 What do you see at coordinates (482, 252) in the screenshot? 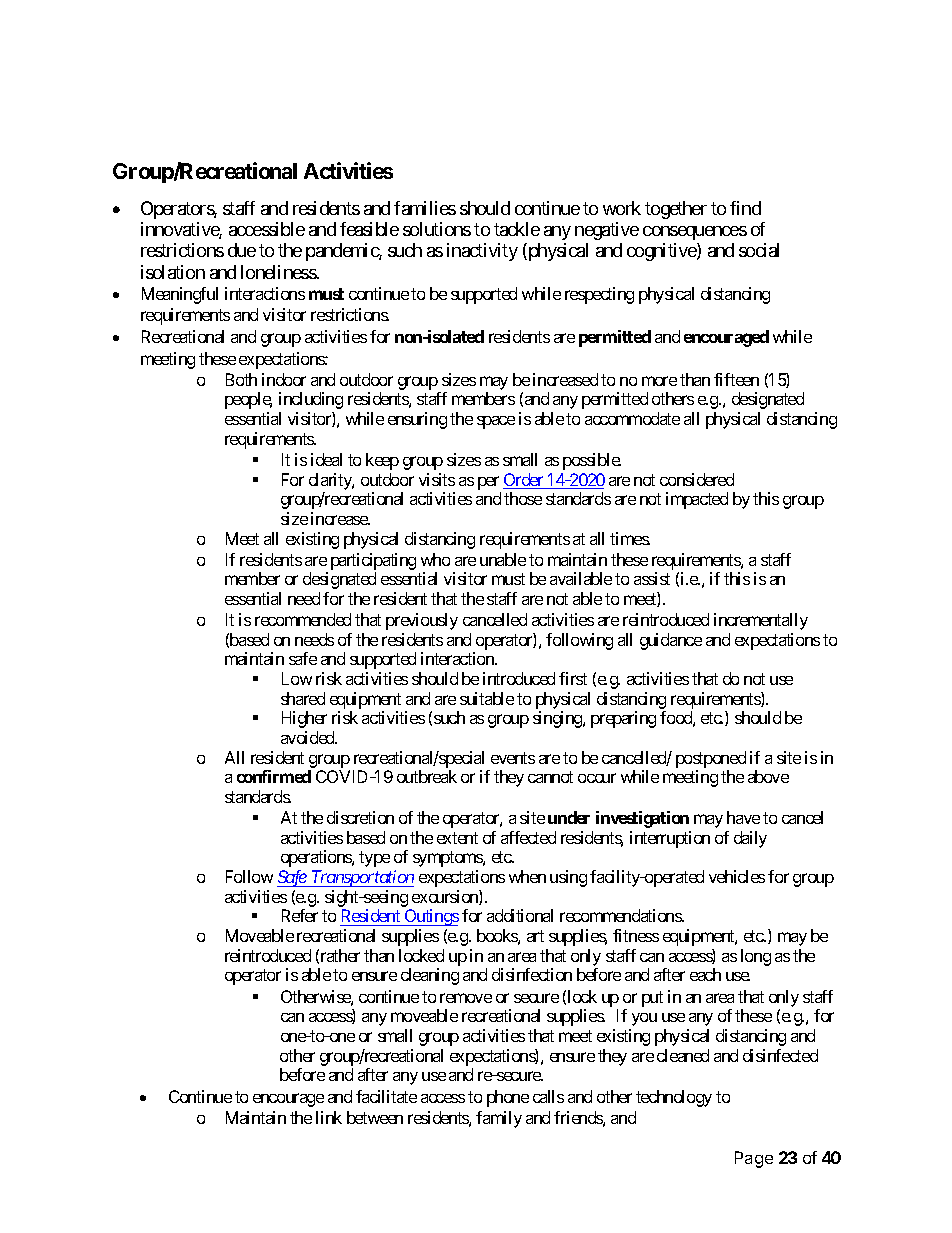
I see `inactivity` at bounding box center [482, 252].
